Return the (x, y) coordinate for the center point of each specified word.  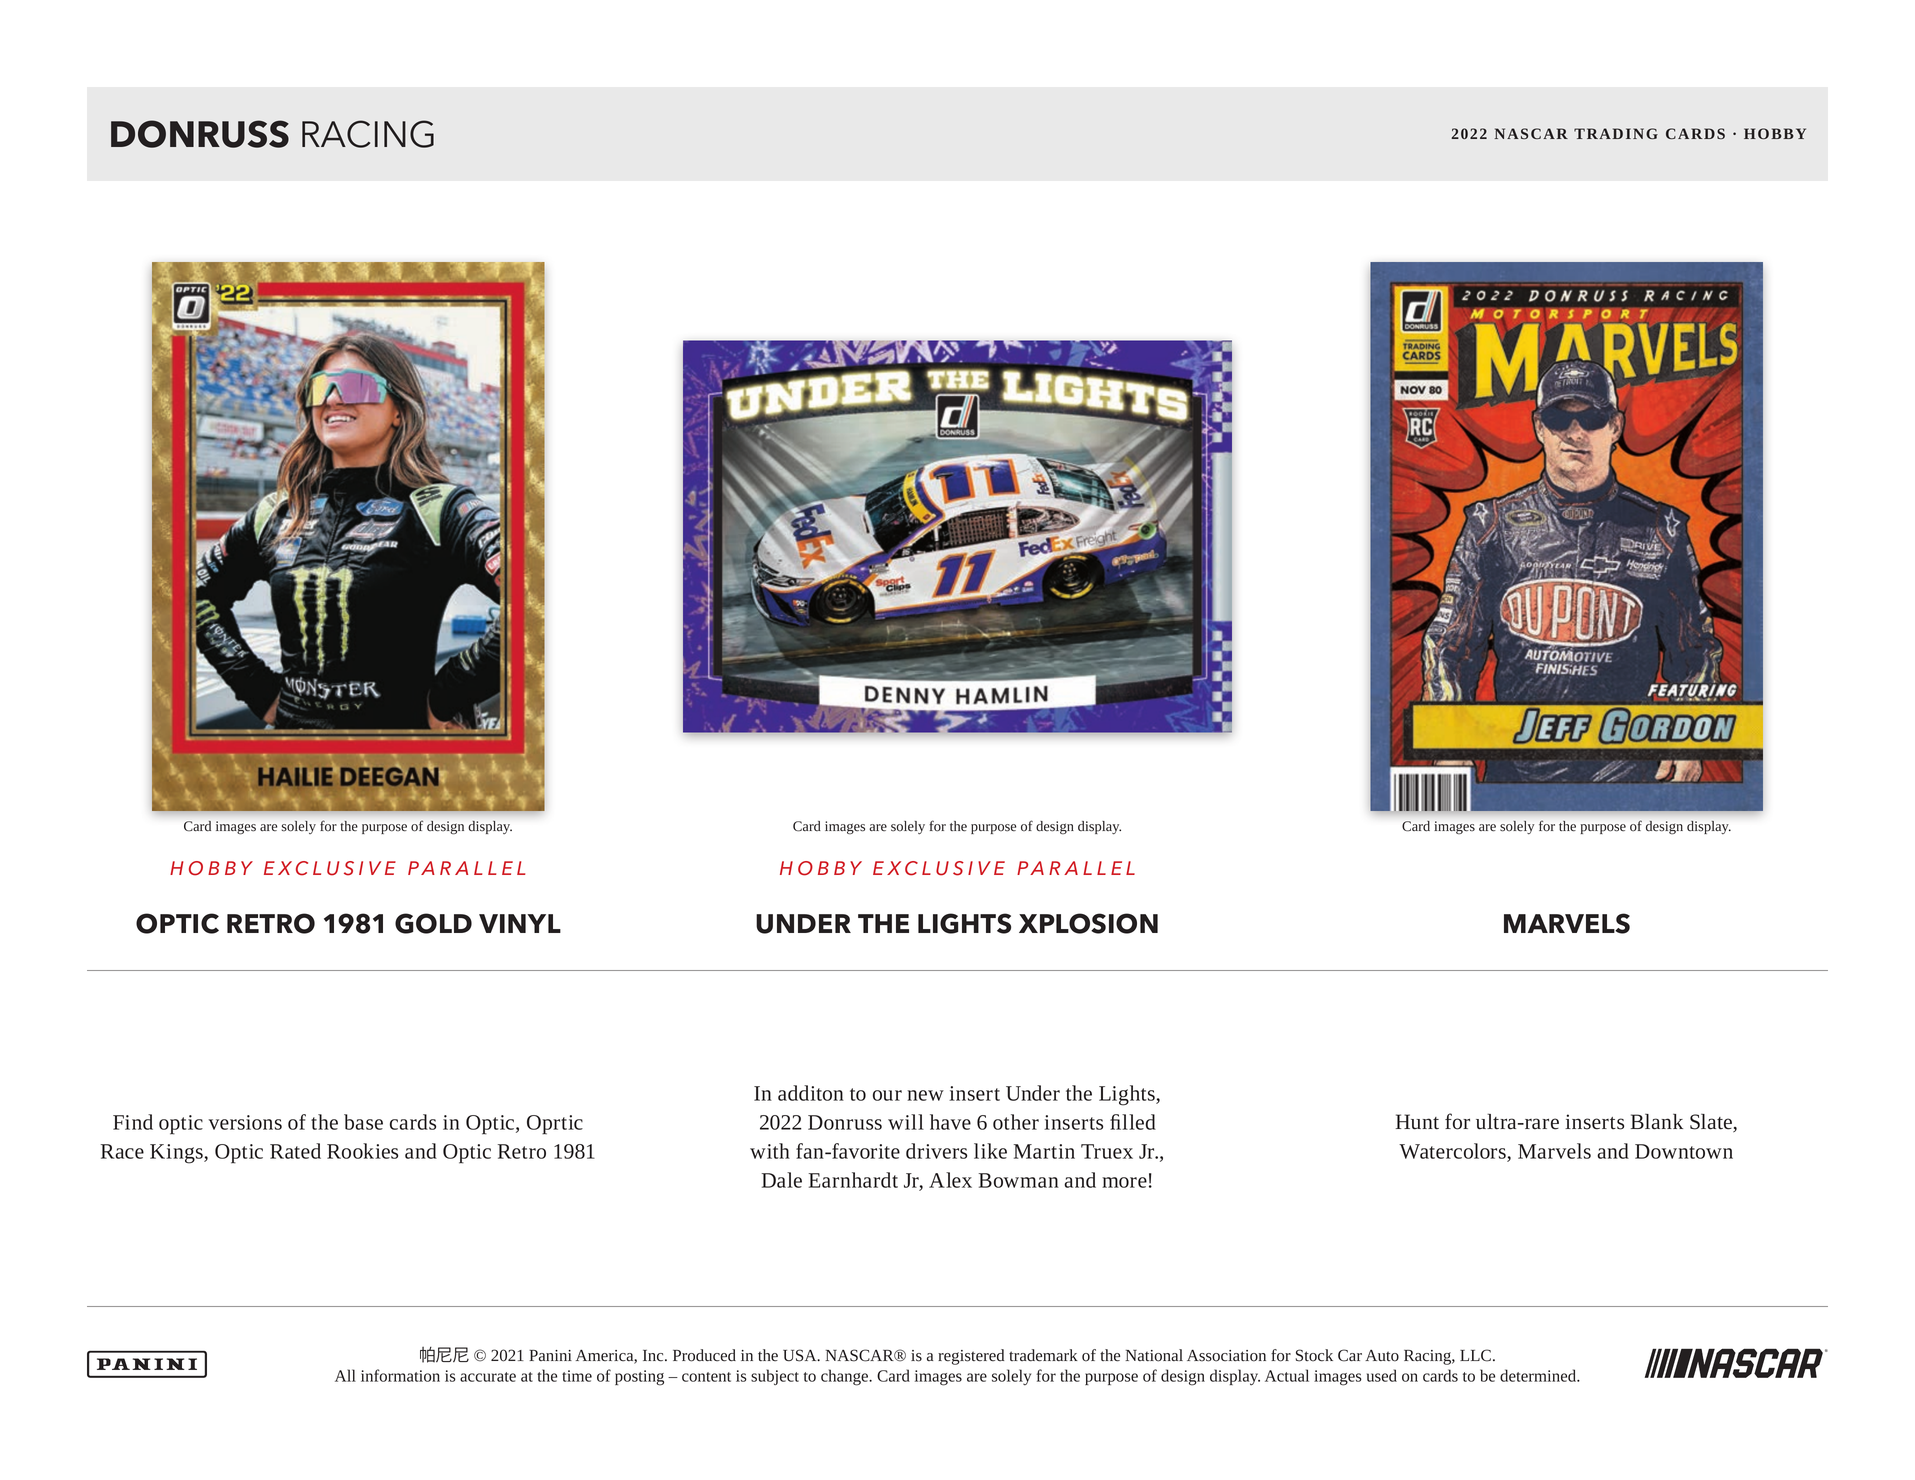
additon (811, 1093)
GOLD (433, 923)
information (400, 1375)
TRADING (1616, 134)
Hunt (1417, 1122)
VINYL (520, 923)
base (363, 1122)
